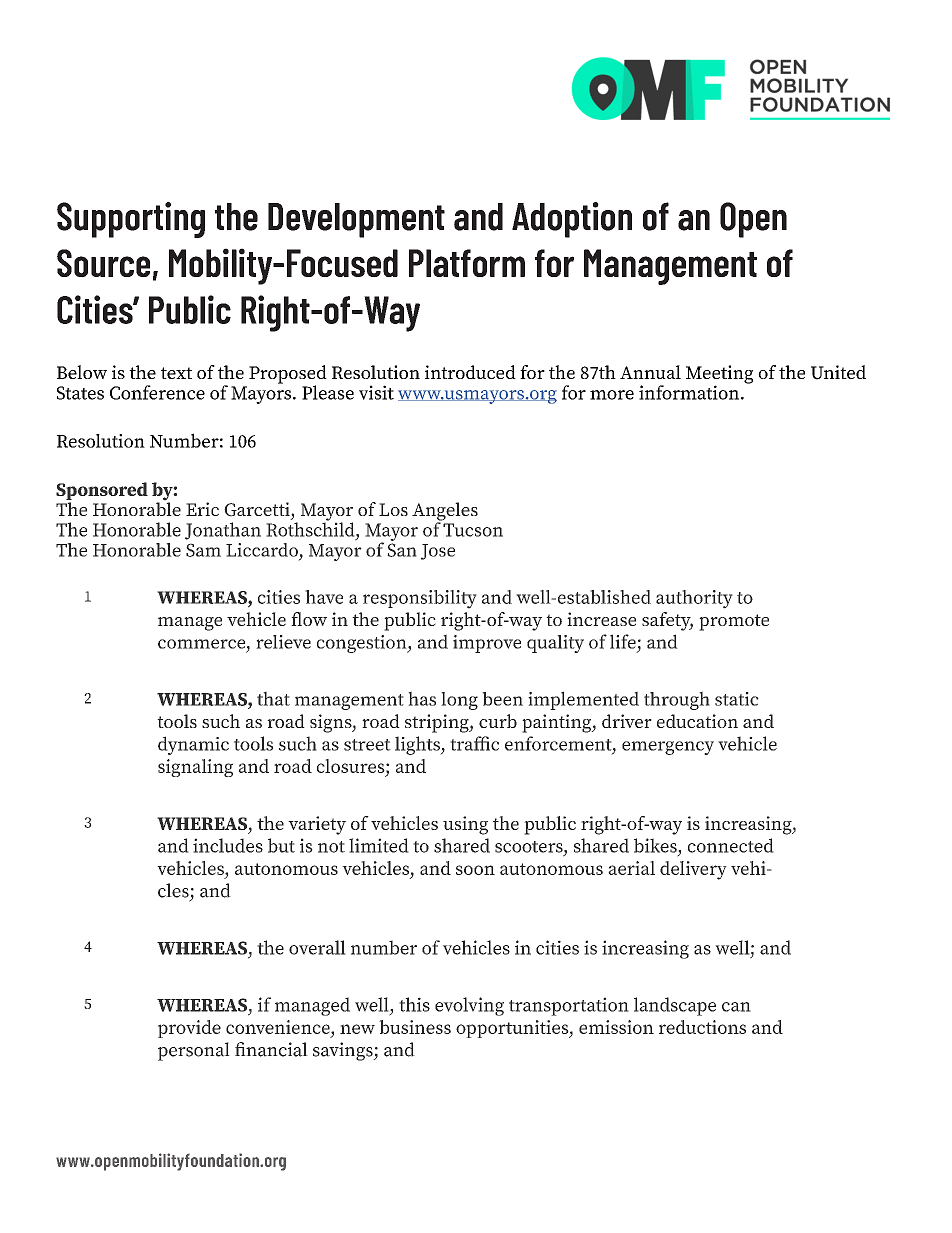 Image resolution: width=952 pixels, height=1233 pixels. What do you see at coordinates (283, 642) in the page?
I see `relieve` at bounding box center [283, 642].
